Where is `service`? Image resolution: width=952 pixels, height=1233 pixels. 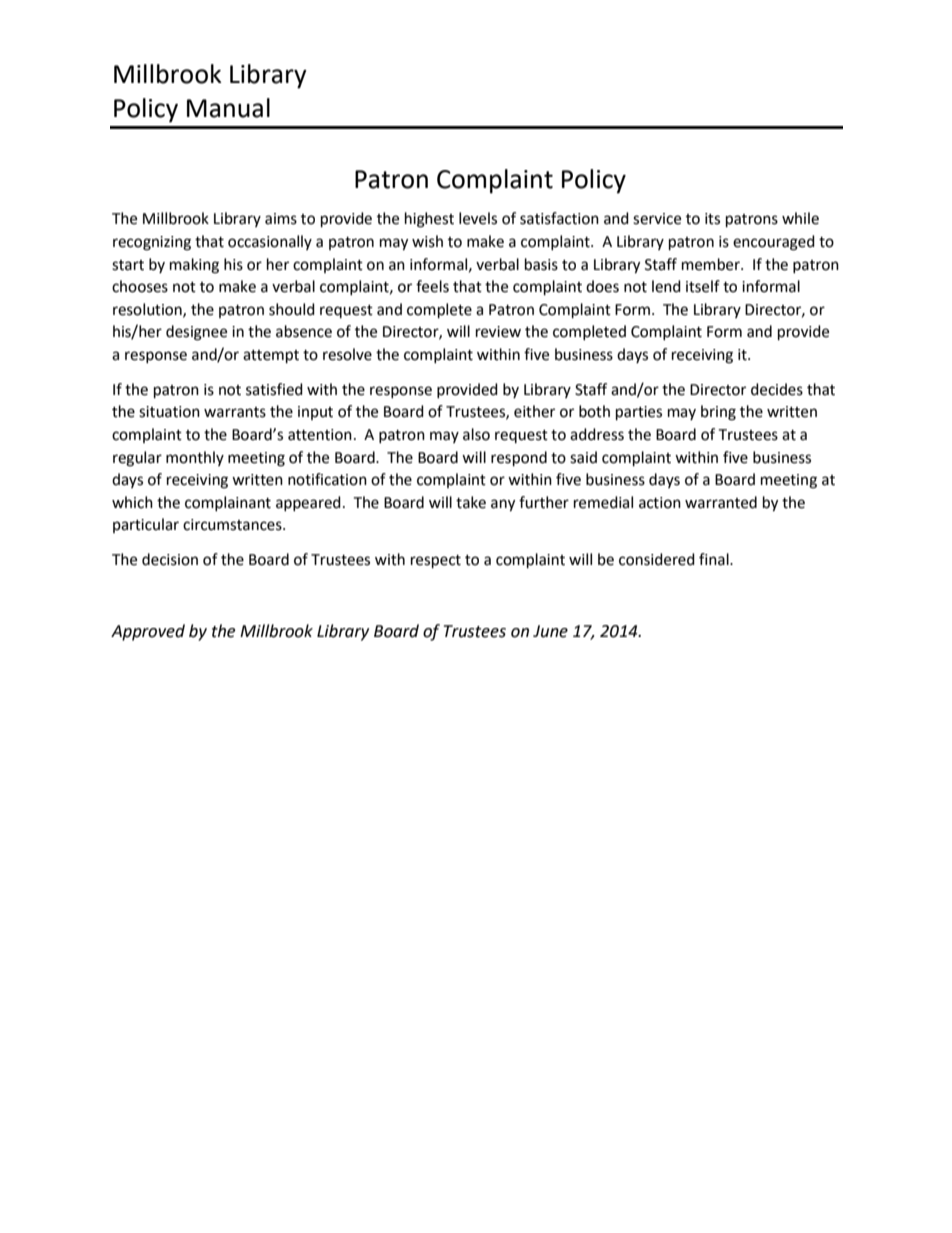 service is located at coordinates (657, 219).
